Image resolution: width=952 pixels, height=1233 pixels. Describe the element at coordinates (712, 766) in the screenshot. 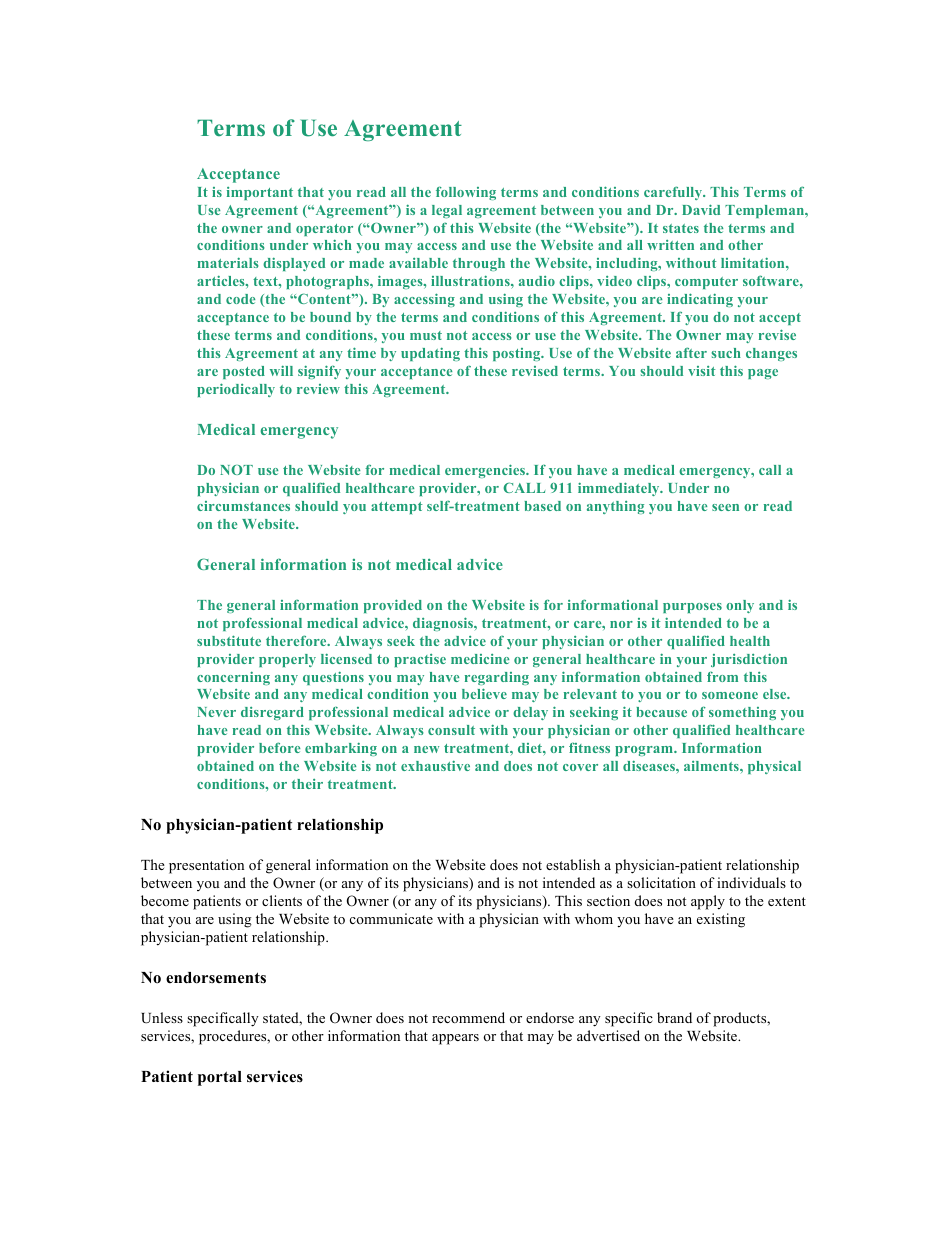

I see `ailments` at that location.
